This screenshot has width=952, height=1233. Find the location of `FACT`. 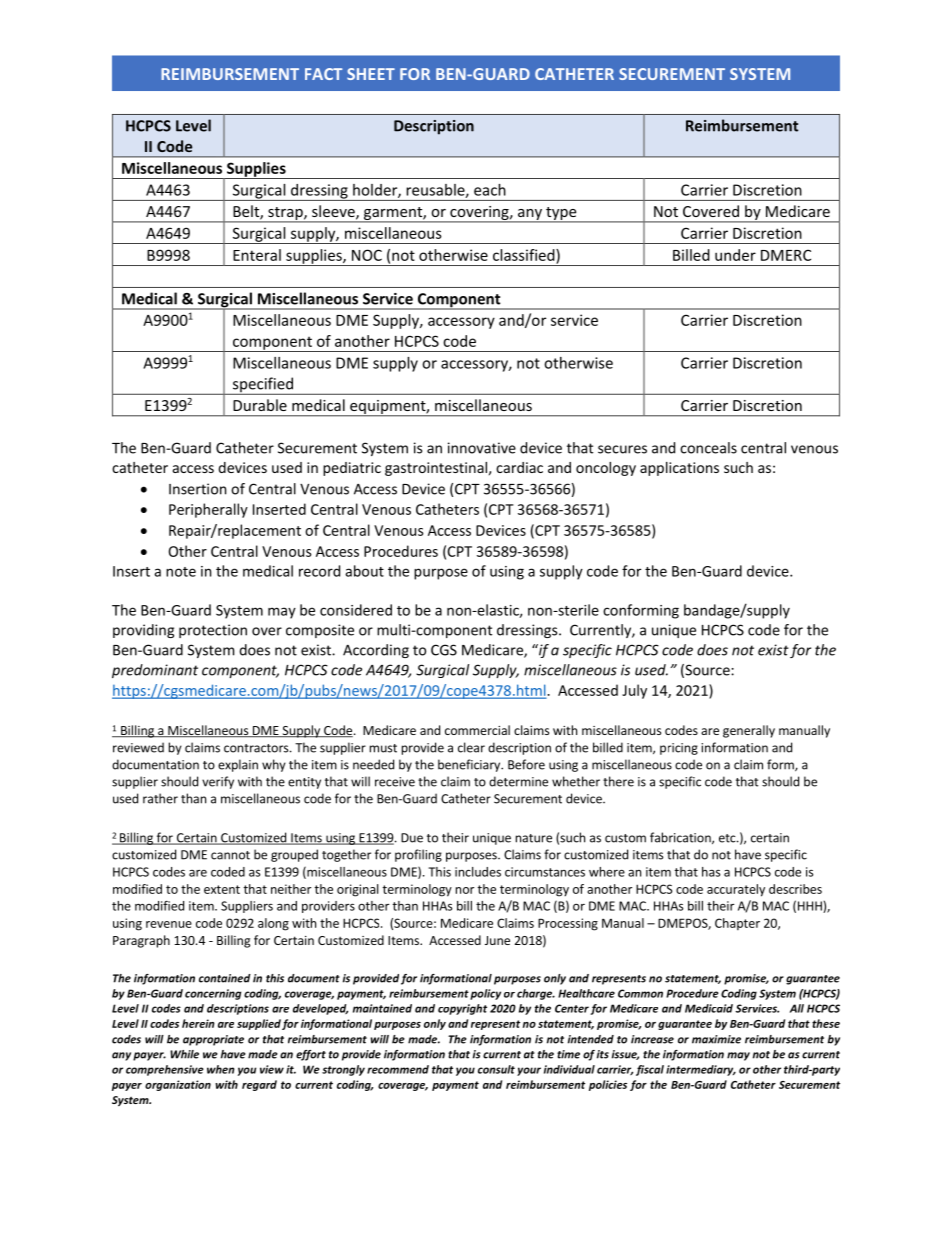

FACT is located at coordinates (323, 74).
